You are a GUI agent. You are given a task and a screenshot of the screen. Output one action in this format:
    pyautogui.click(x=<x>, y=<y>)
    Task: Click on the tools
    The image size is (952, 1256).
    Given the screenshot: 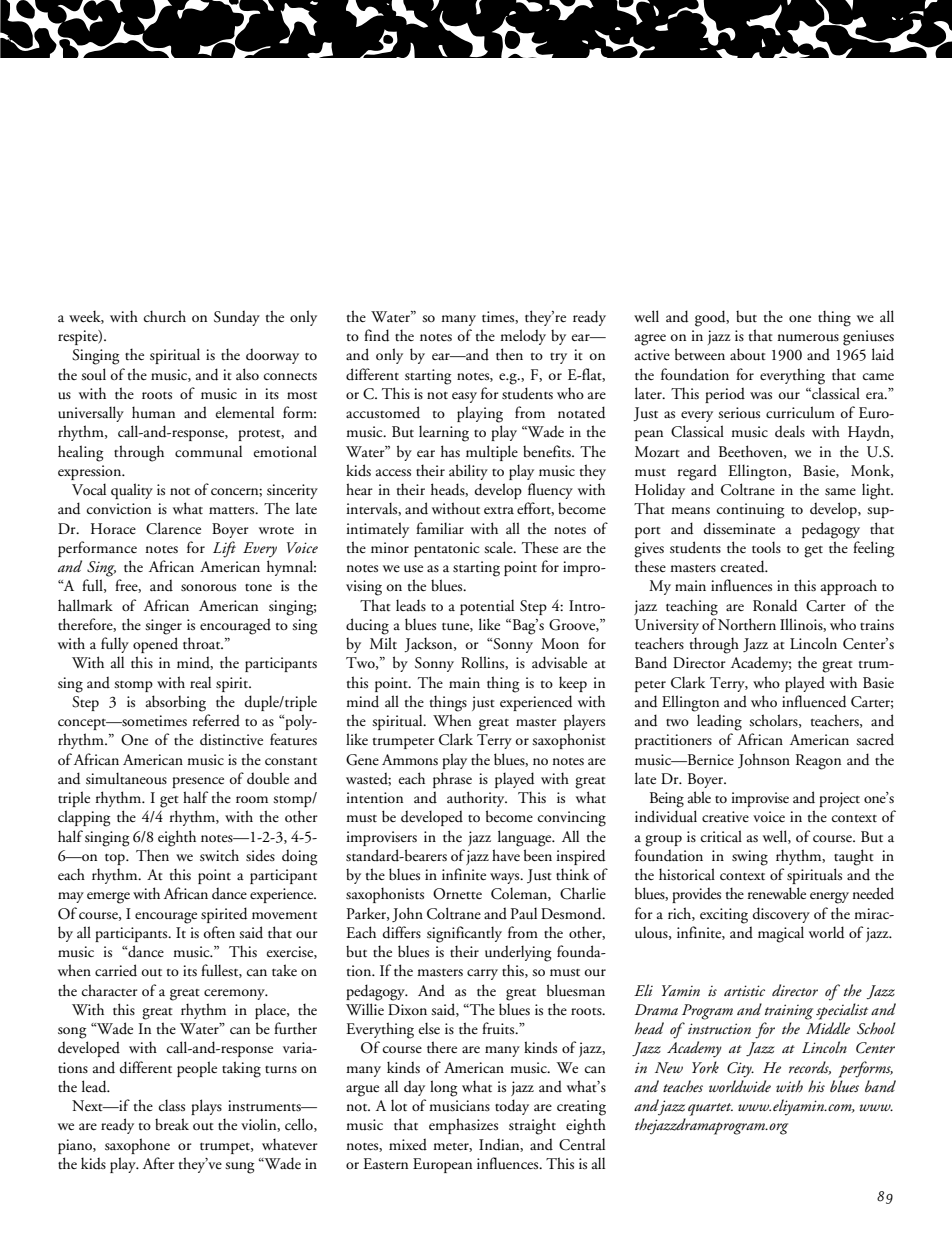 What is the action you would take?
    pyautogui.click(x=766, y=547)
